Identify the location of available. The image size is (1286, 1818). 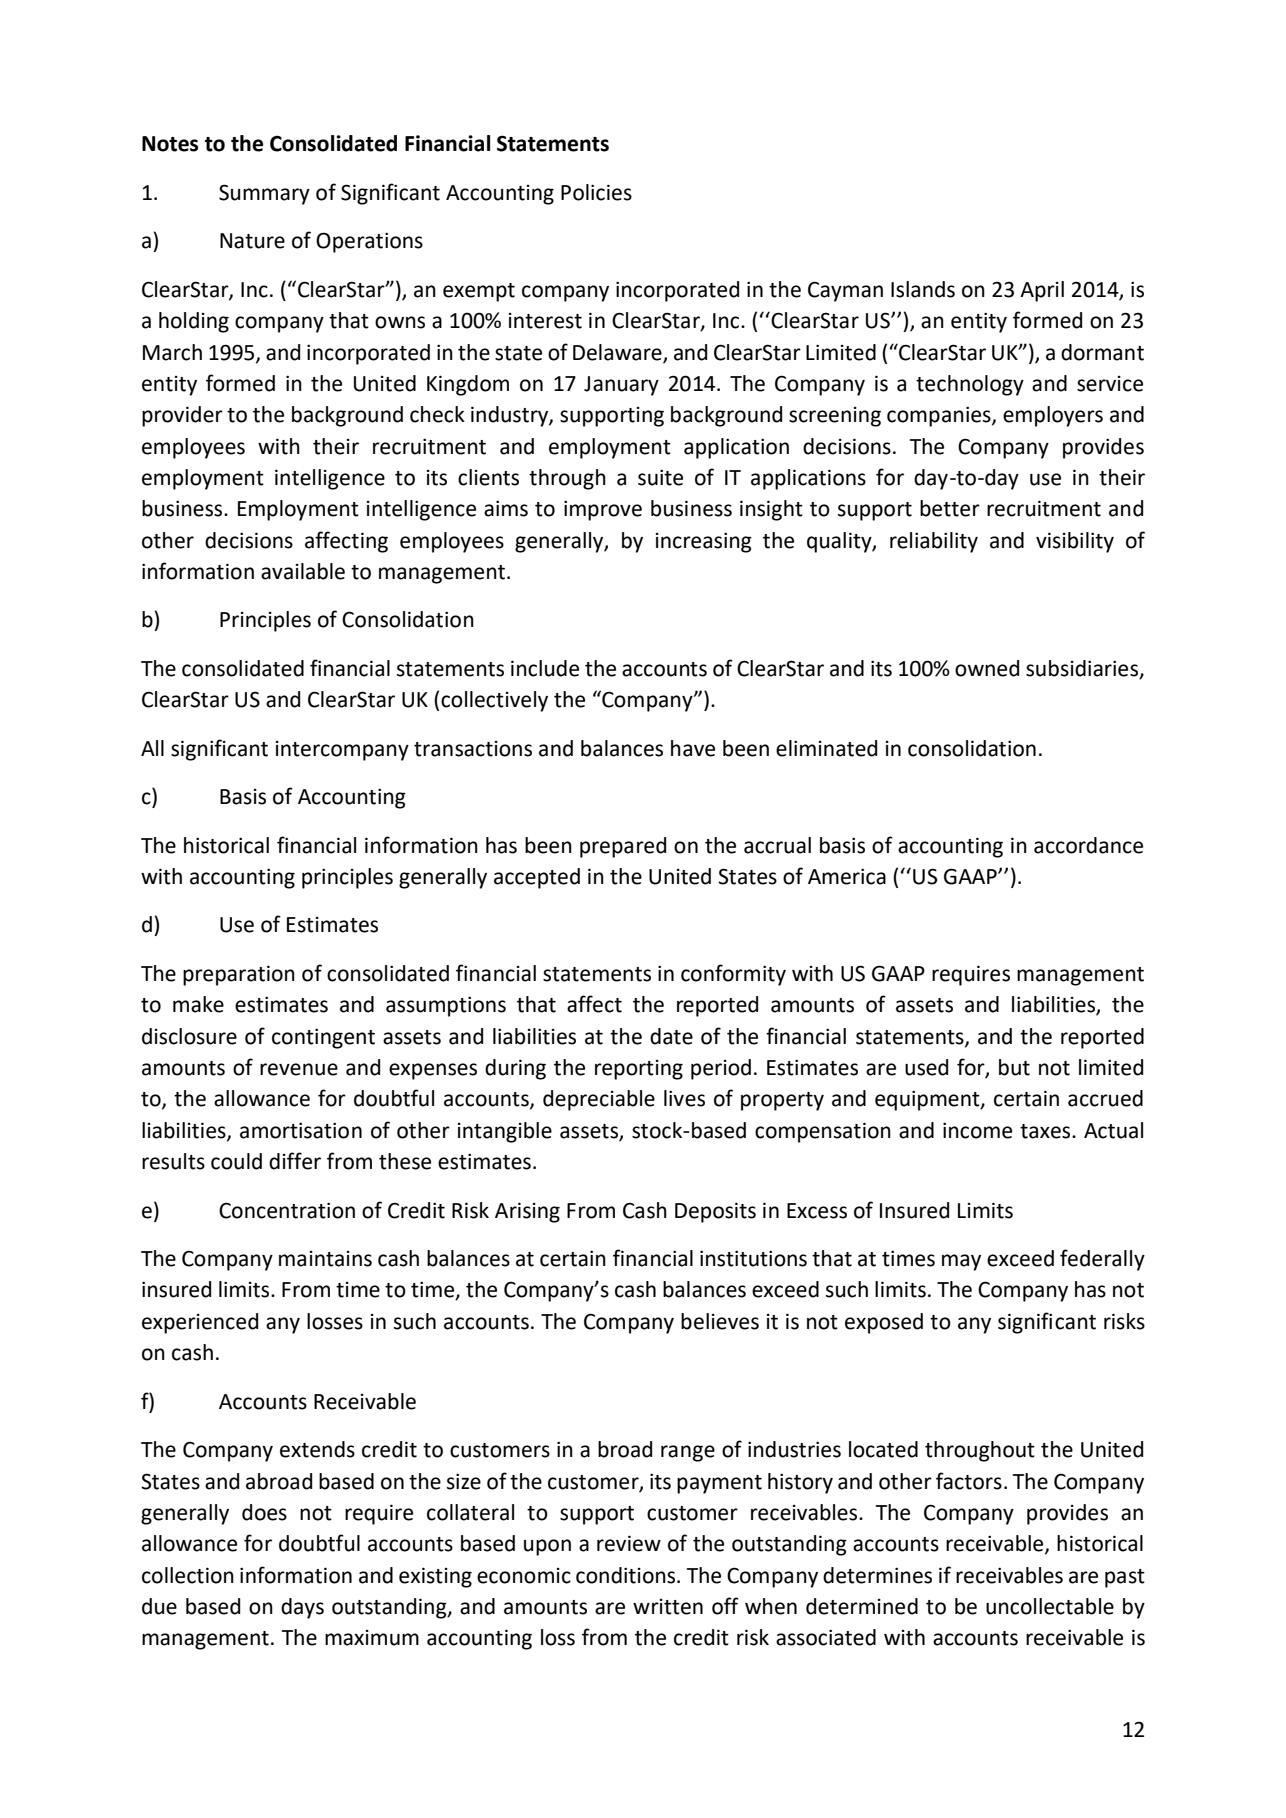
(303, 571).
